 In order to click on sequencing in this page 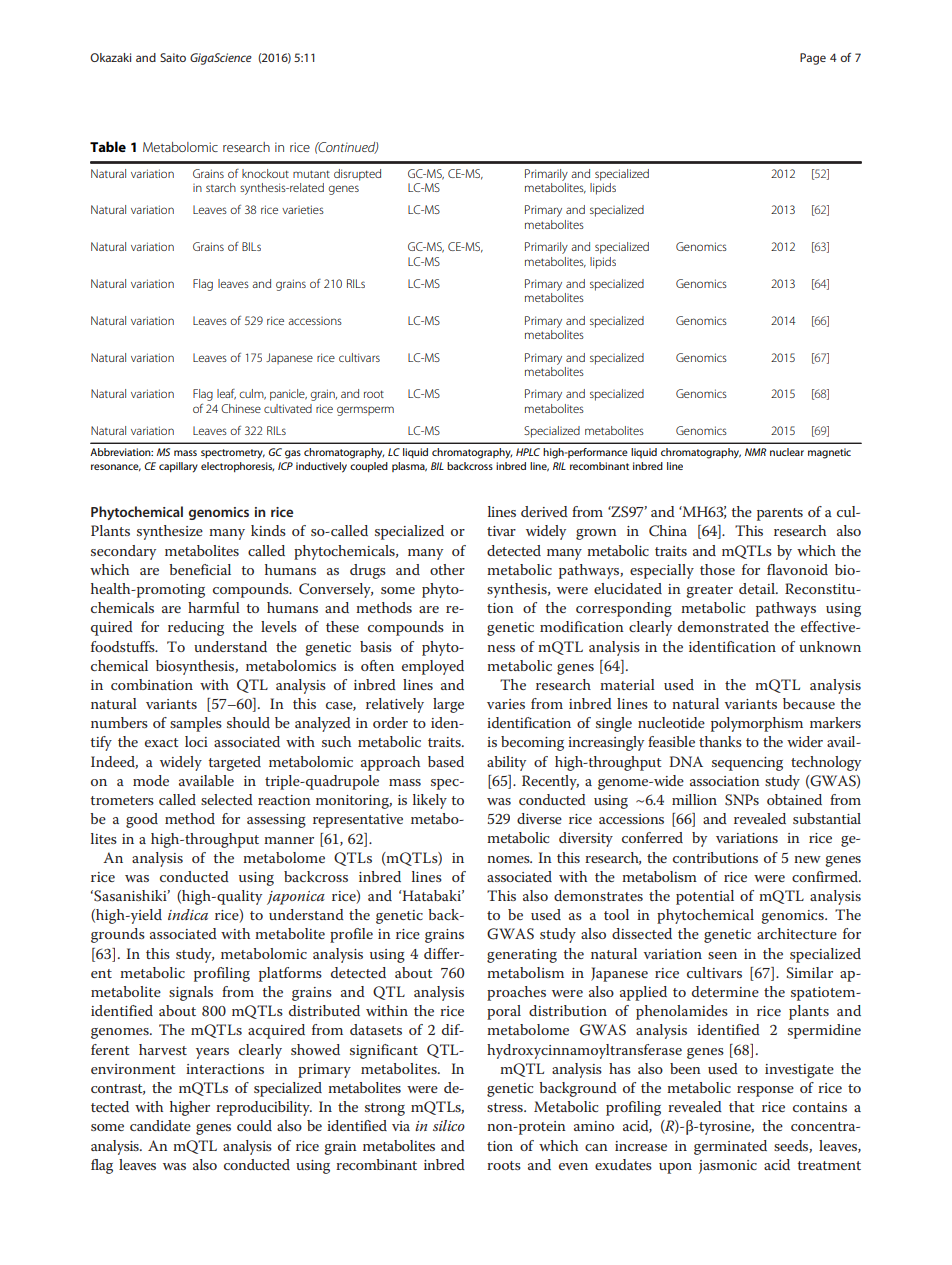, I will do `click(747, 764)`.
